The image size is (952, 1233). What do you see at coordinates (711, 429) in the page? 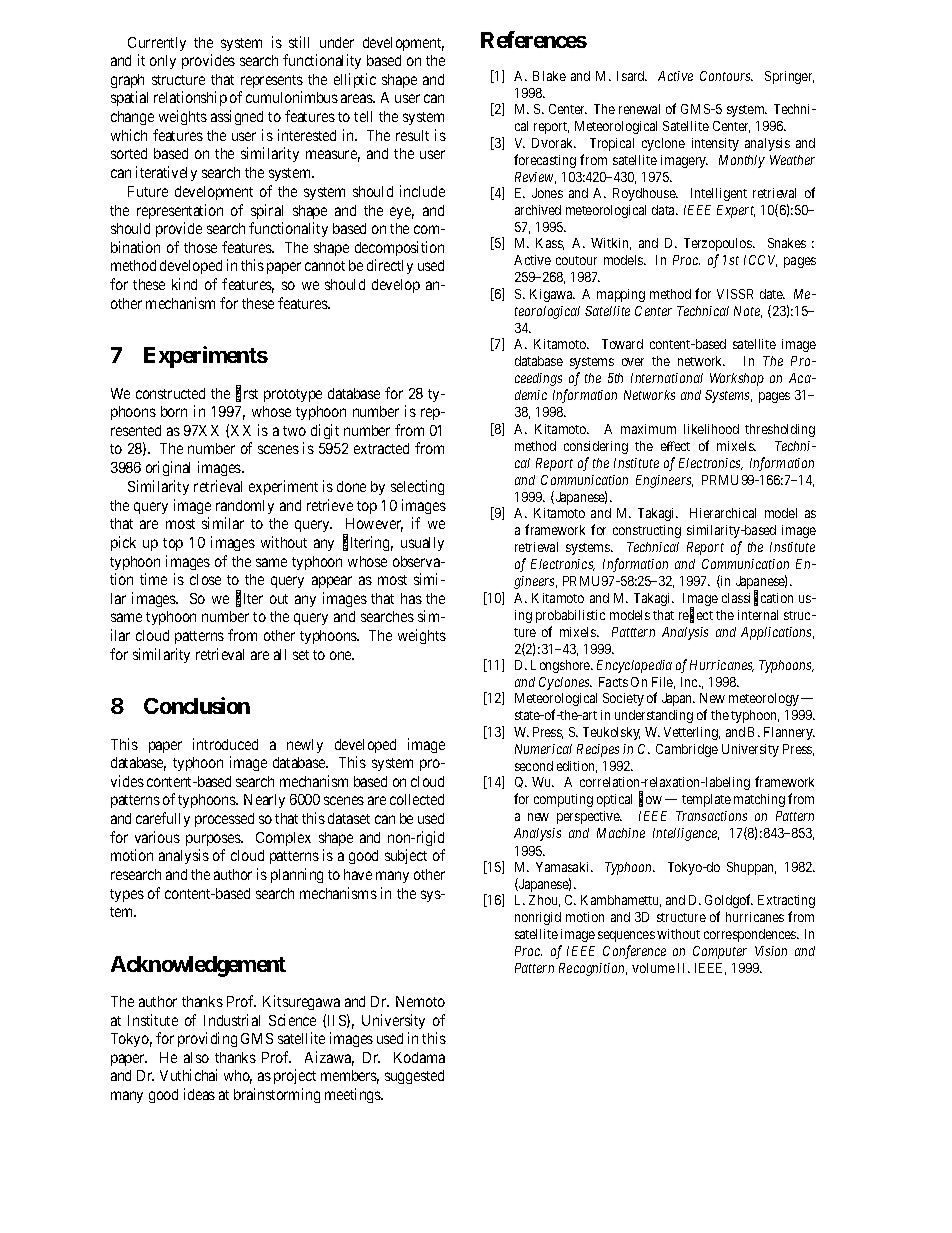
I see `likelihood` at bounding box center [711, 429].
